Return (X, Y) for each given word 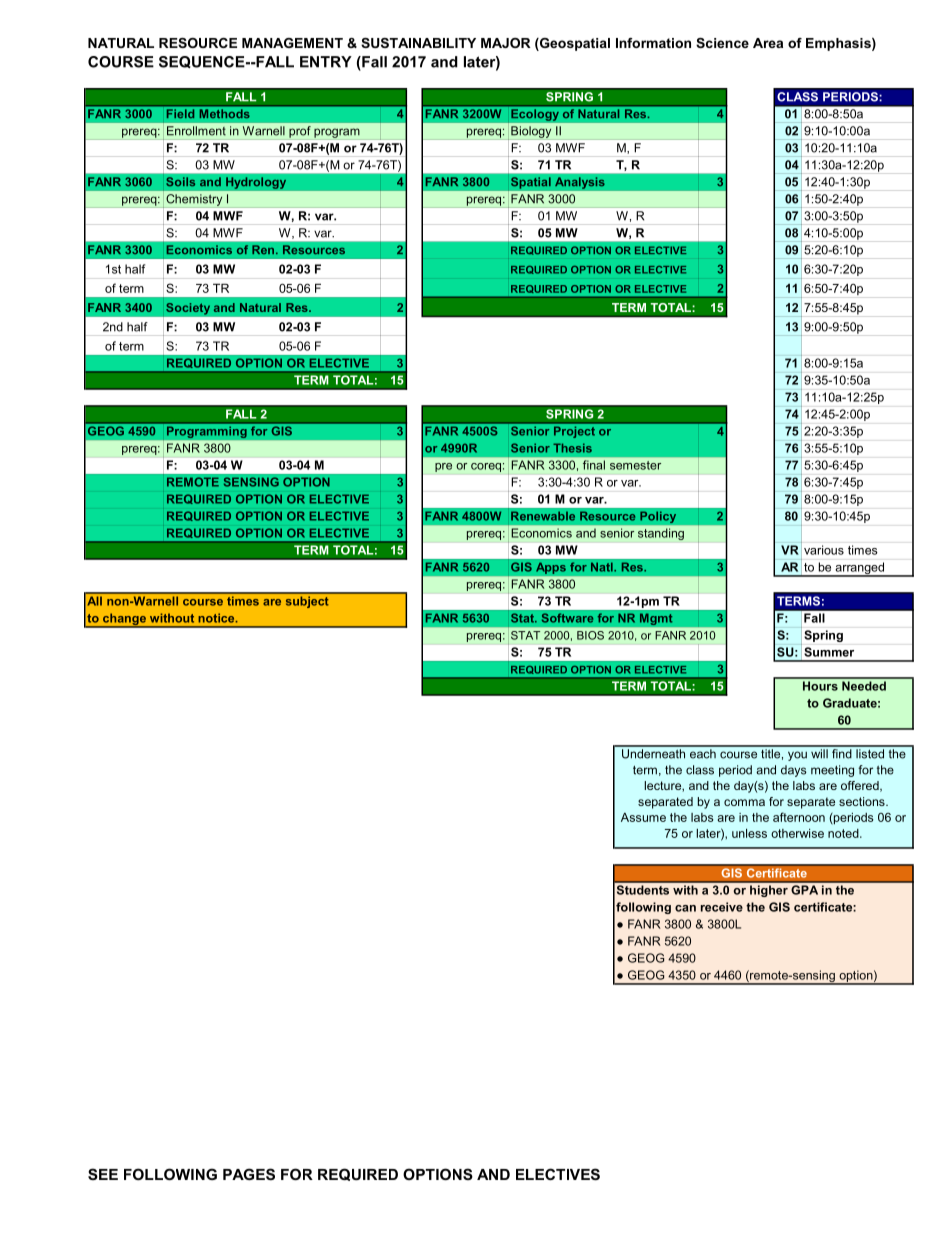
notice (217, 618)
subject (307, 602)
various (824, 550)
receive (722, 907)
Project (574, 432)
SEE (103, 1174)
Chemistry (194, 201)
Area (768, 43)
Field (180, 113)
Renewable (543, 516)
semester (635, 465)
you (797, 756)
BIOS (590, 635)
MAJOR (506, 43)
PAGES (249, 1174)
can (685, 908)
